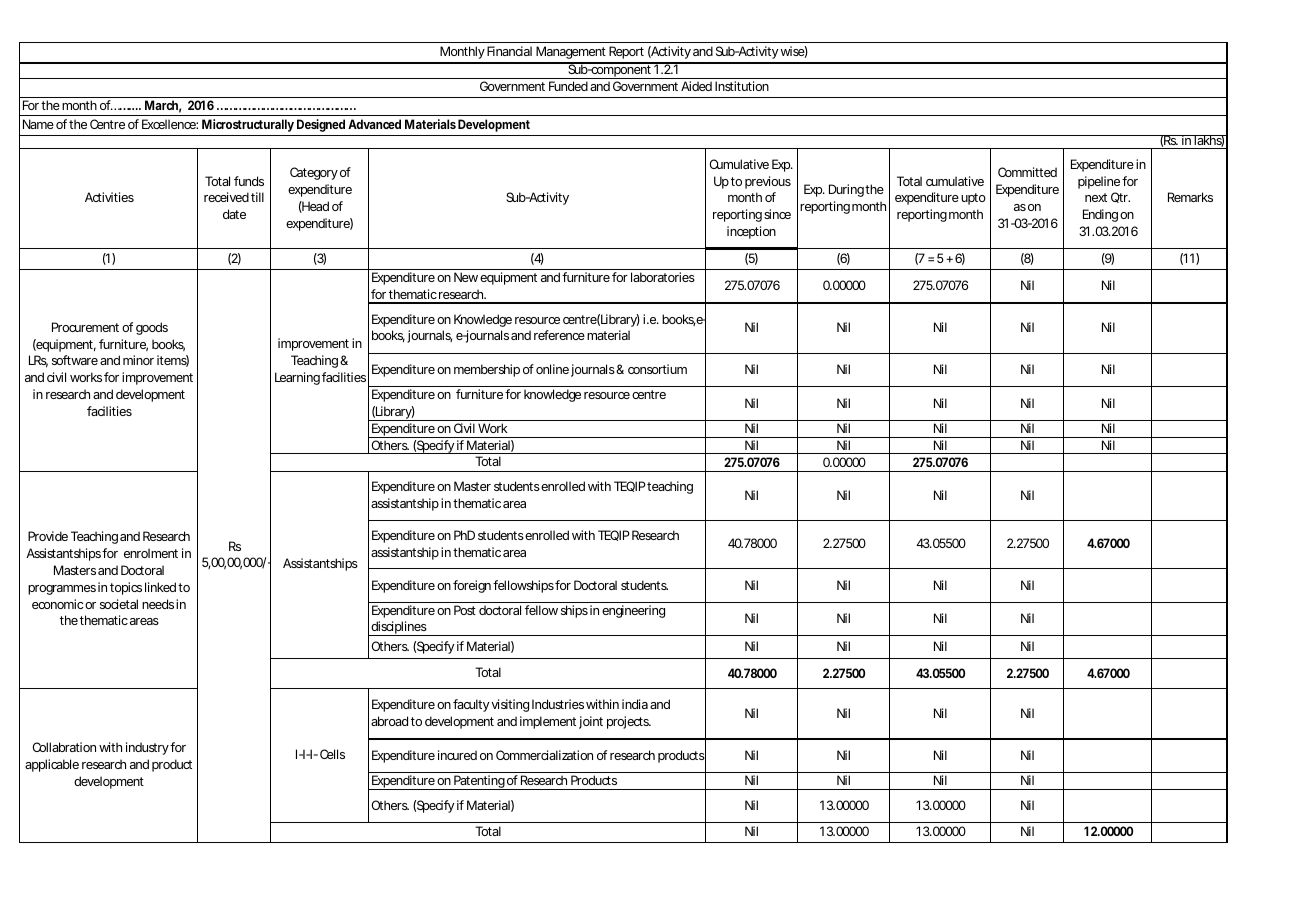 This document has width=1308, height=924. Describe the element at coordinates (552, 369) in the document. I see `online` at that location.
